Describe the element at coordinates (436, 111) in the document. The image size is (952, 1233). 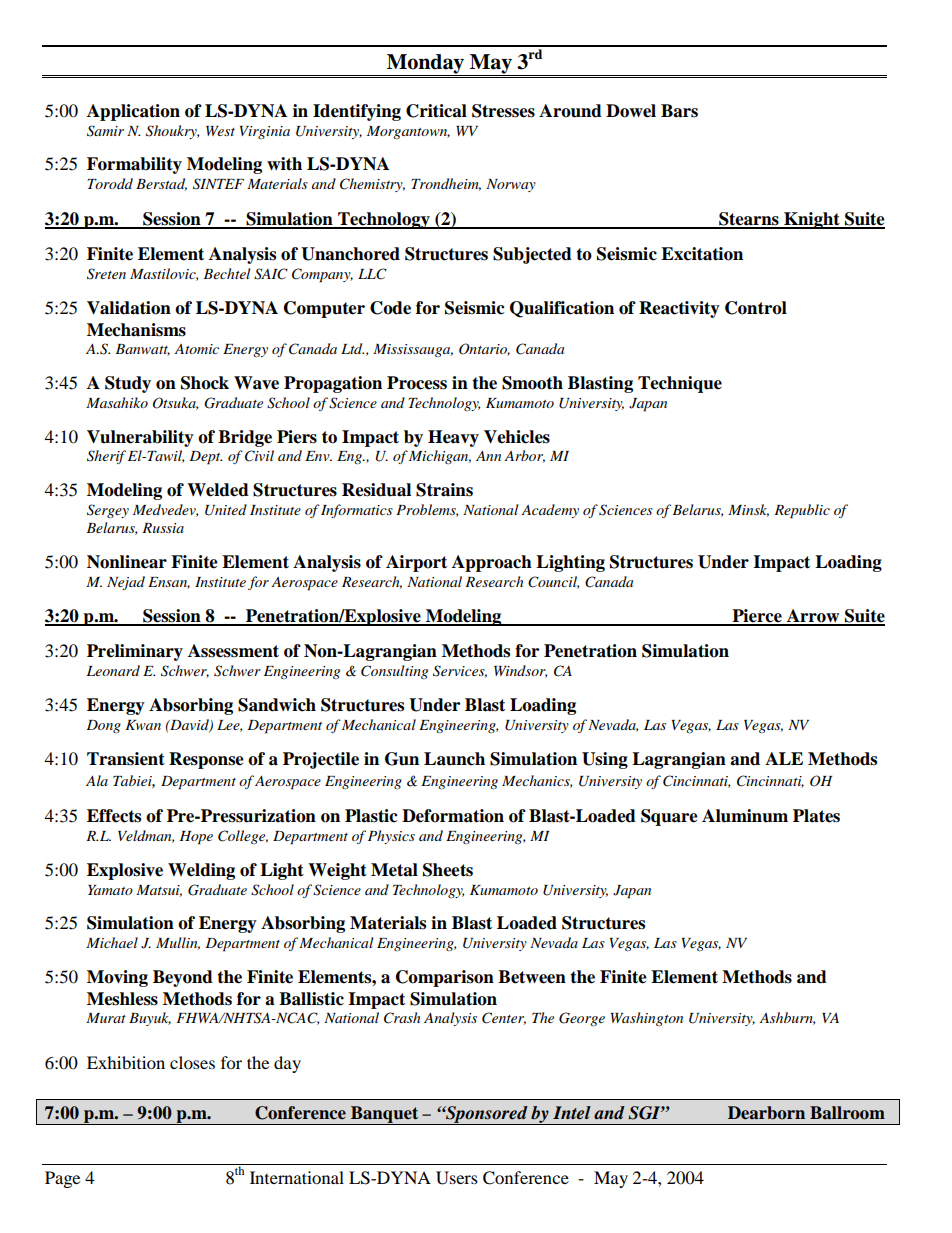
I see `Critical` at that location.
